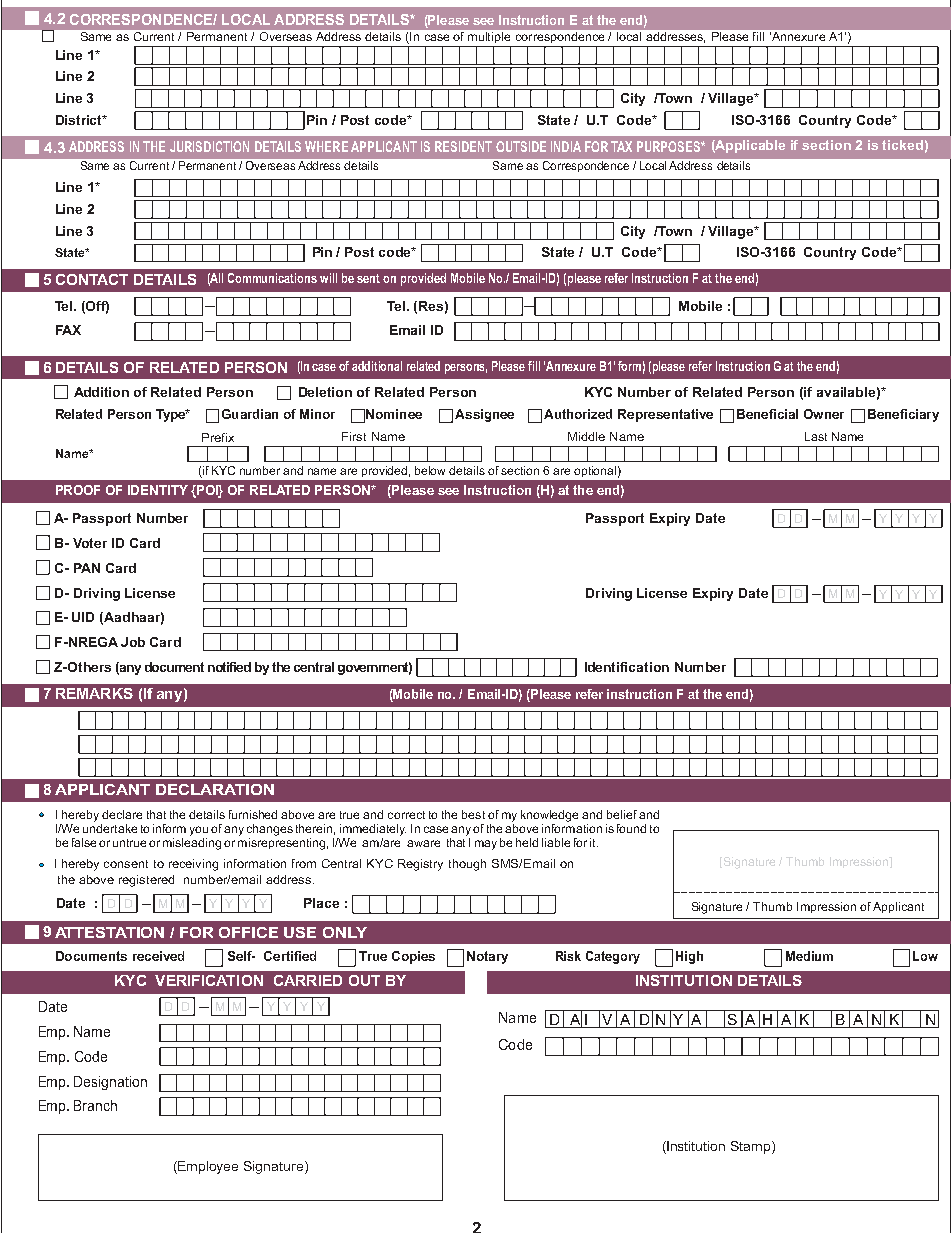 This page has width=952, height=1233. What do you see at coordinates (627, 667) in the page?
I see `Identification` at bounding box center [627, 667].
